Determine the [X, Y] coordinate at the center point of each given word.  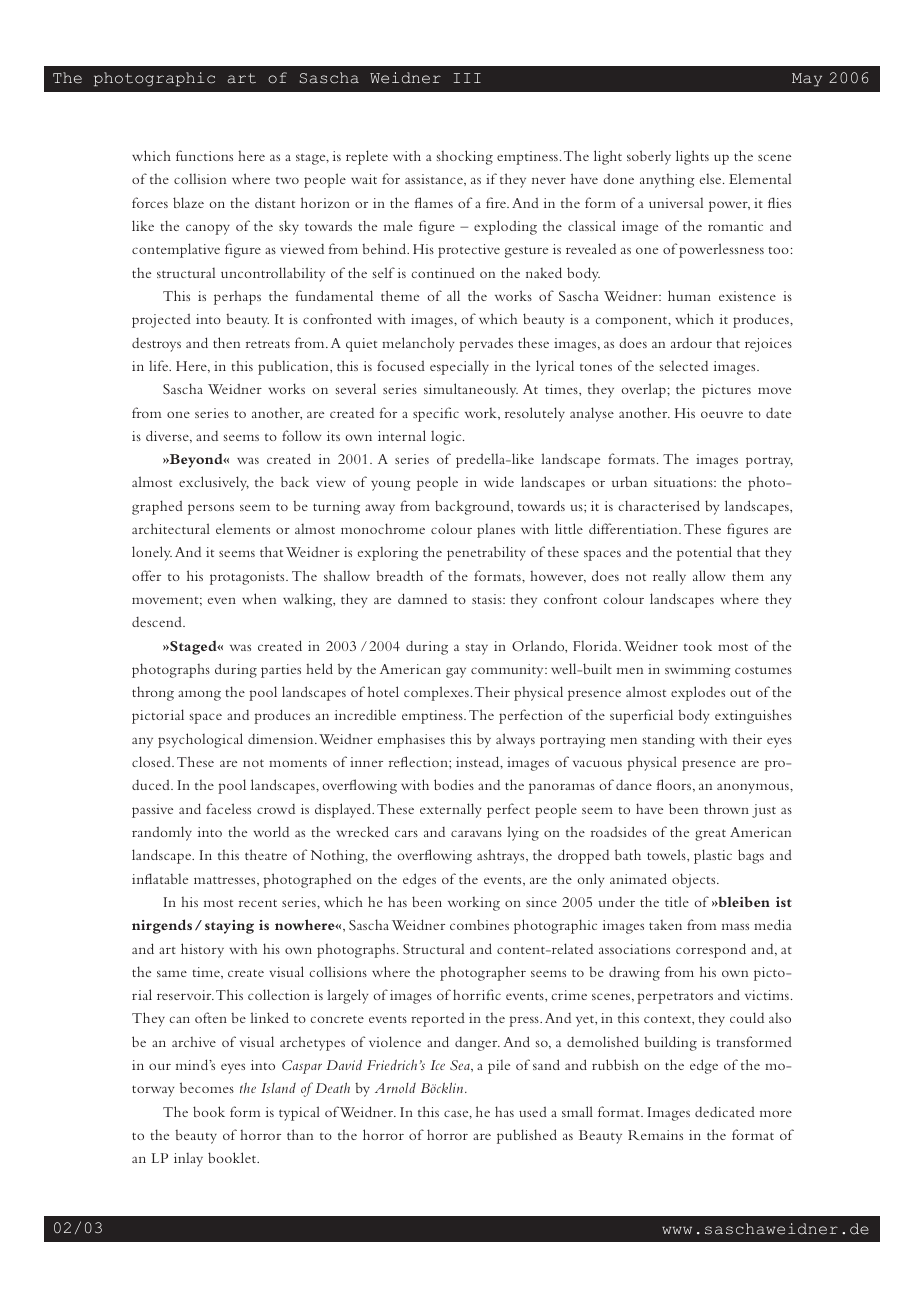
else [712, 179]
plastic [713, 856]
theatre [266, 854]
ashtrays [502, 857]
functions [204, 155]
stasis [488, 599]
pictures [726, 391]
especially [459, 367]
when [259, 598]
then [226, 342]
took [698, 645]
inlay [188, 1160]
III [467, 78]
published [527, 1136]
